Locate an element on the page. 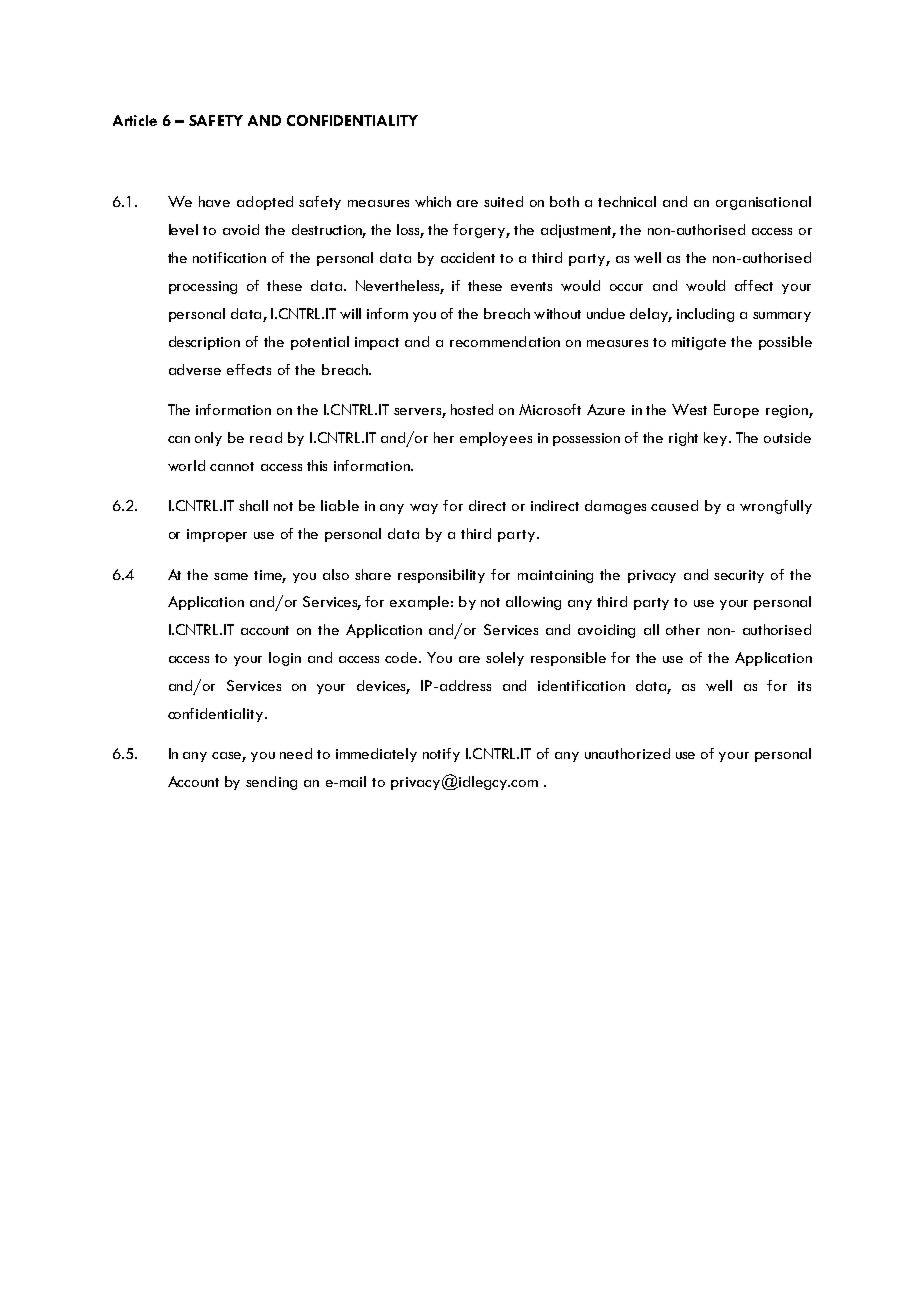  unauthorized is located at coordinates (627, 753).
